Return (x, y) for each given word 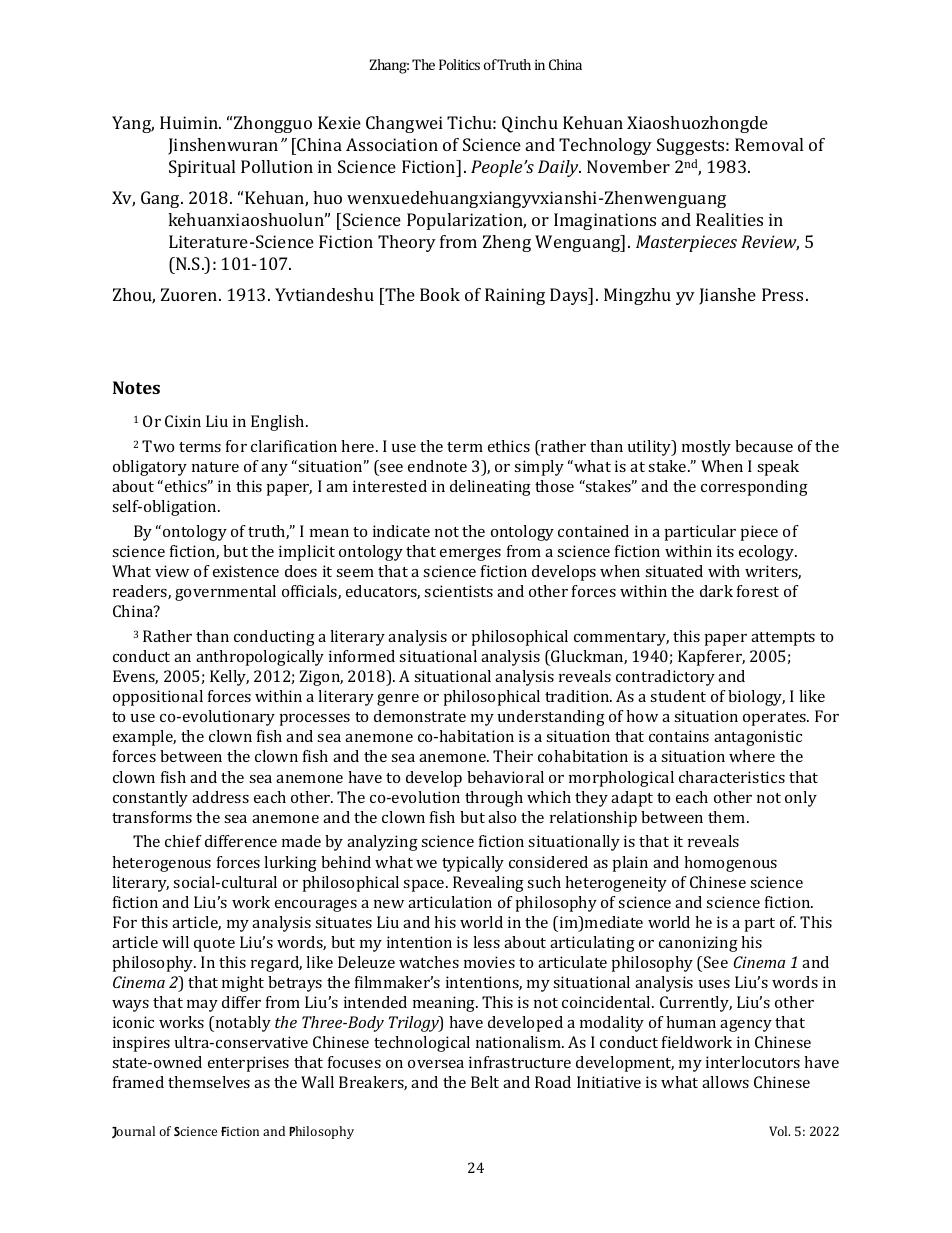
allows (725, 1082)
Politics (459, 64)
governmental (225, 593)
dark (716, 591)
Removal (769, 144)
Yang (133, 124)
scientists (458, 591)
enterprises (248, 1064)
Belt (485, 1082)
